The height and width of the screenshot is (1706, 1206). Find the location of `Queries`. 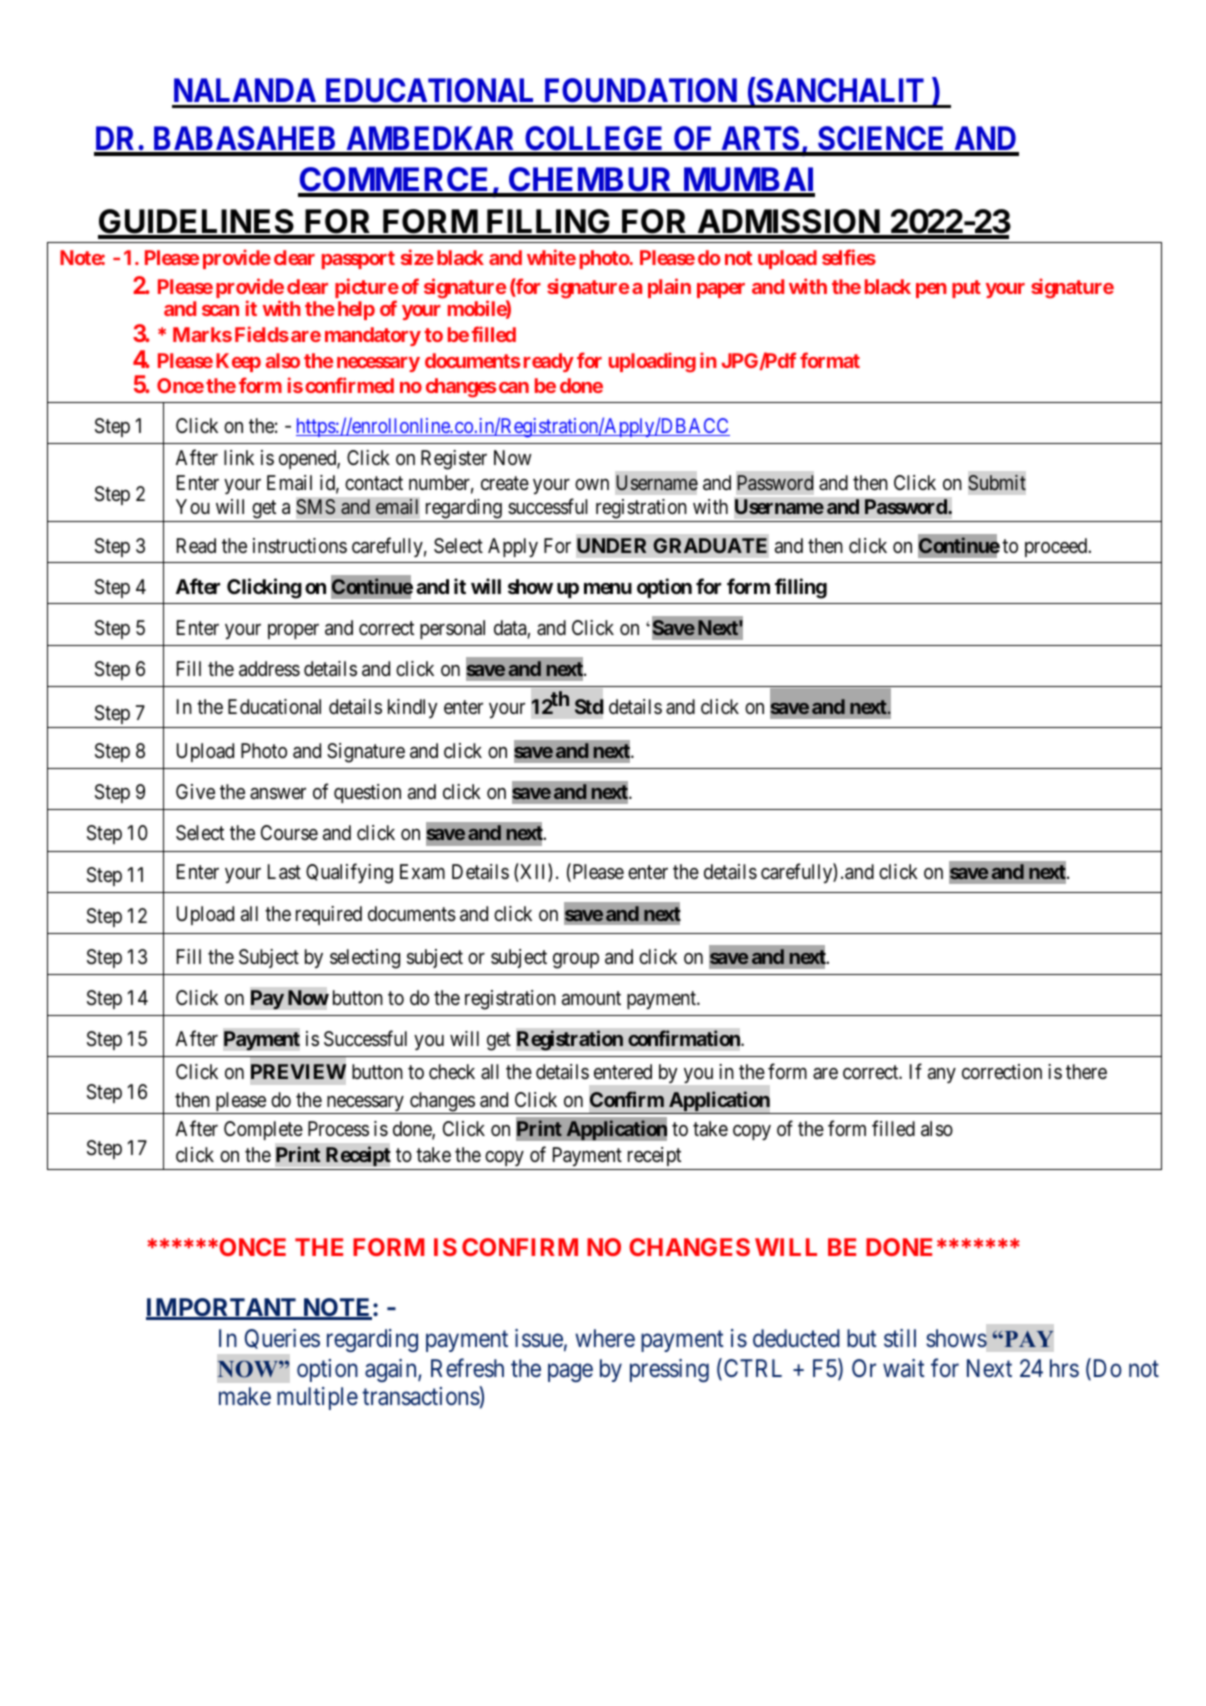

Queries is located at coordinates (282, 1339).
